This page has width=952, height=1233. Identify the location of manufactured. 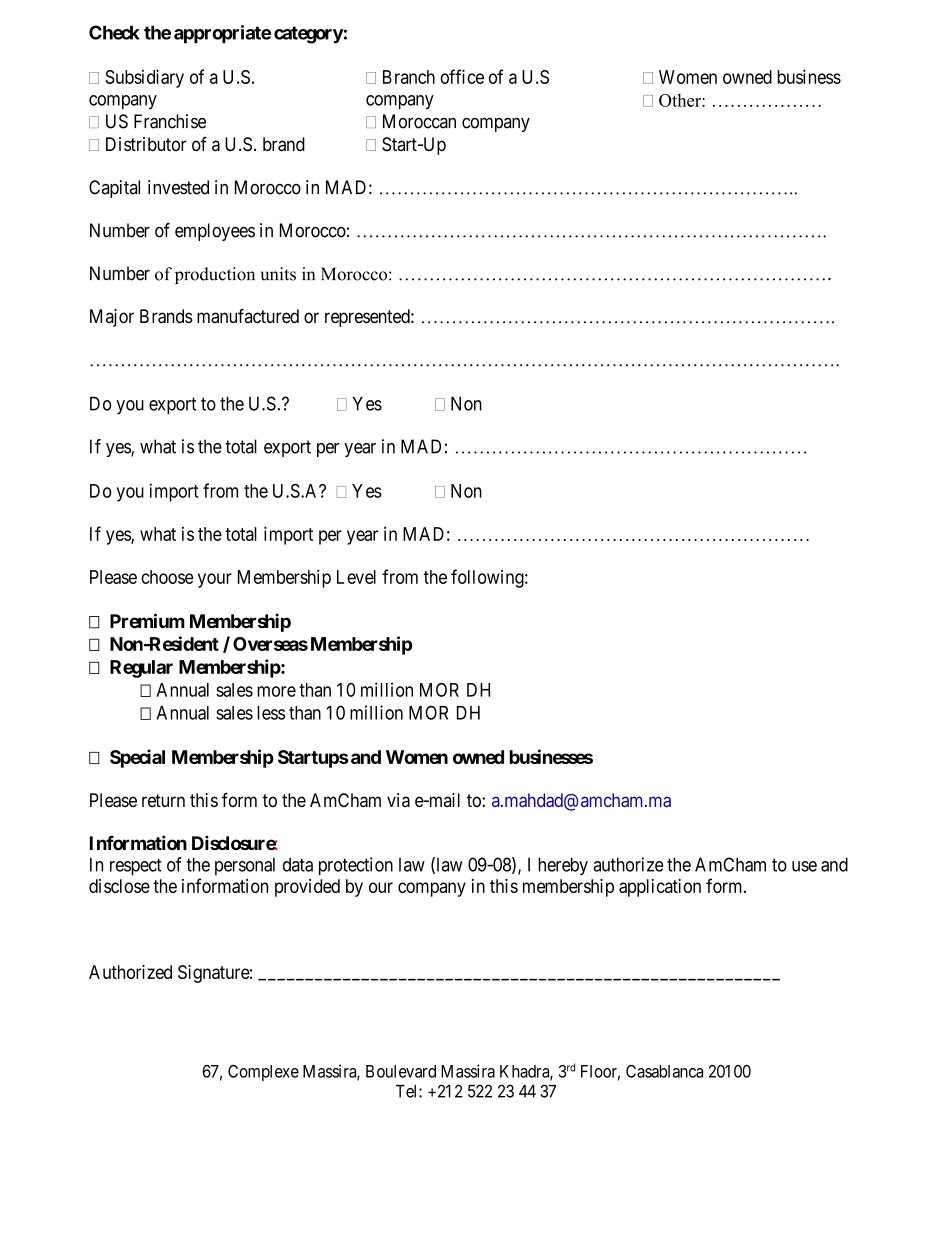
(248, 315).
